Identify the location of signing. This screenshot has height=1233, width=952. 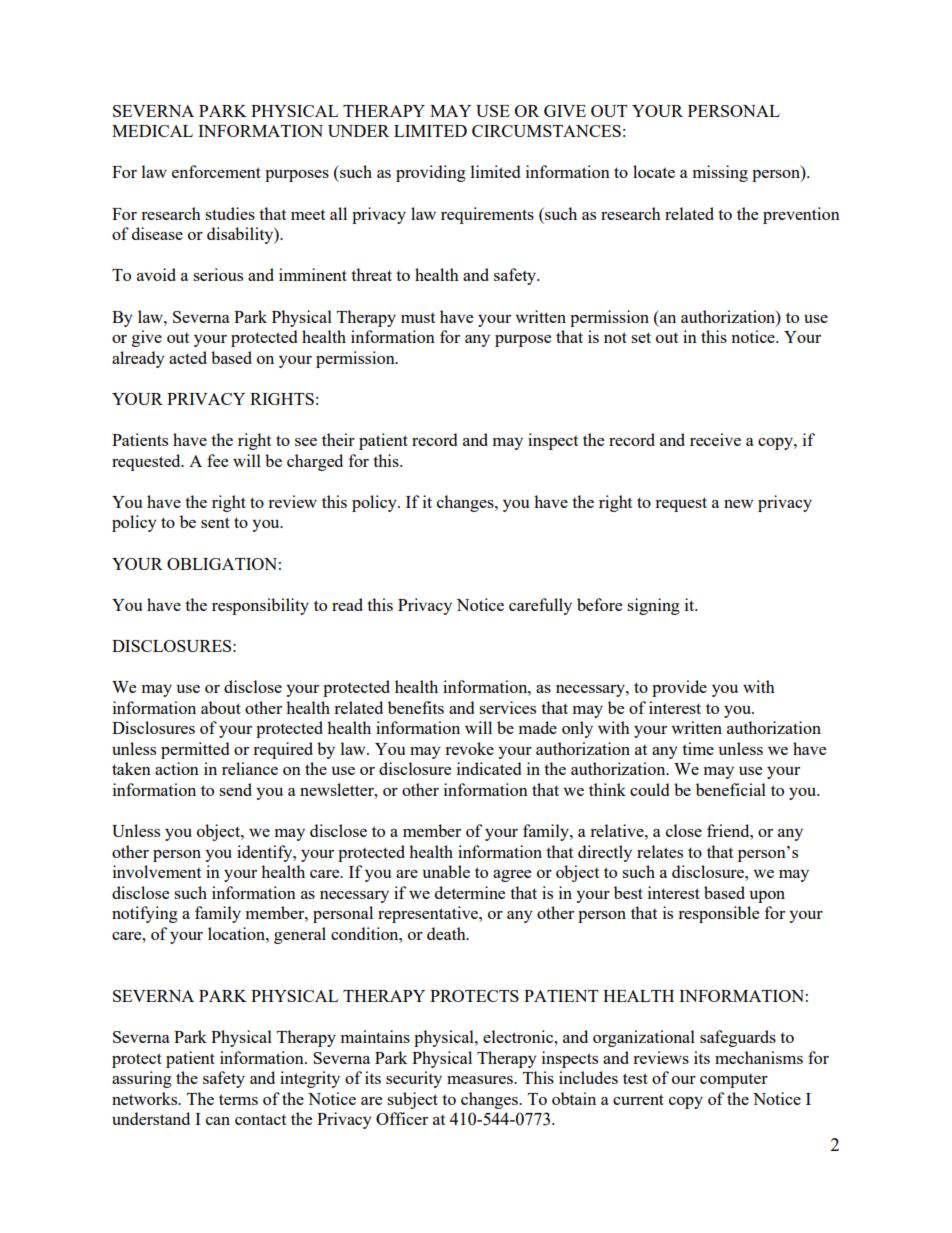
(653, 606).
